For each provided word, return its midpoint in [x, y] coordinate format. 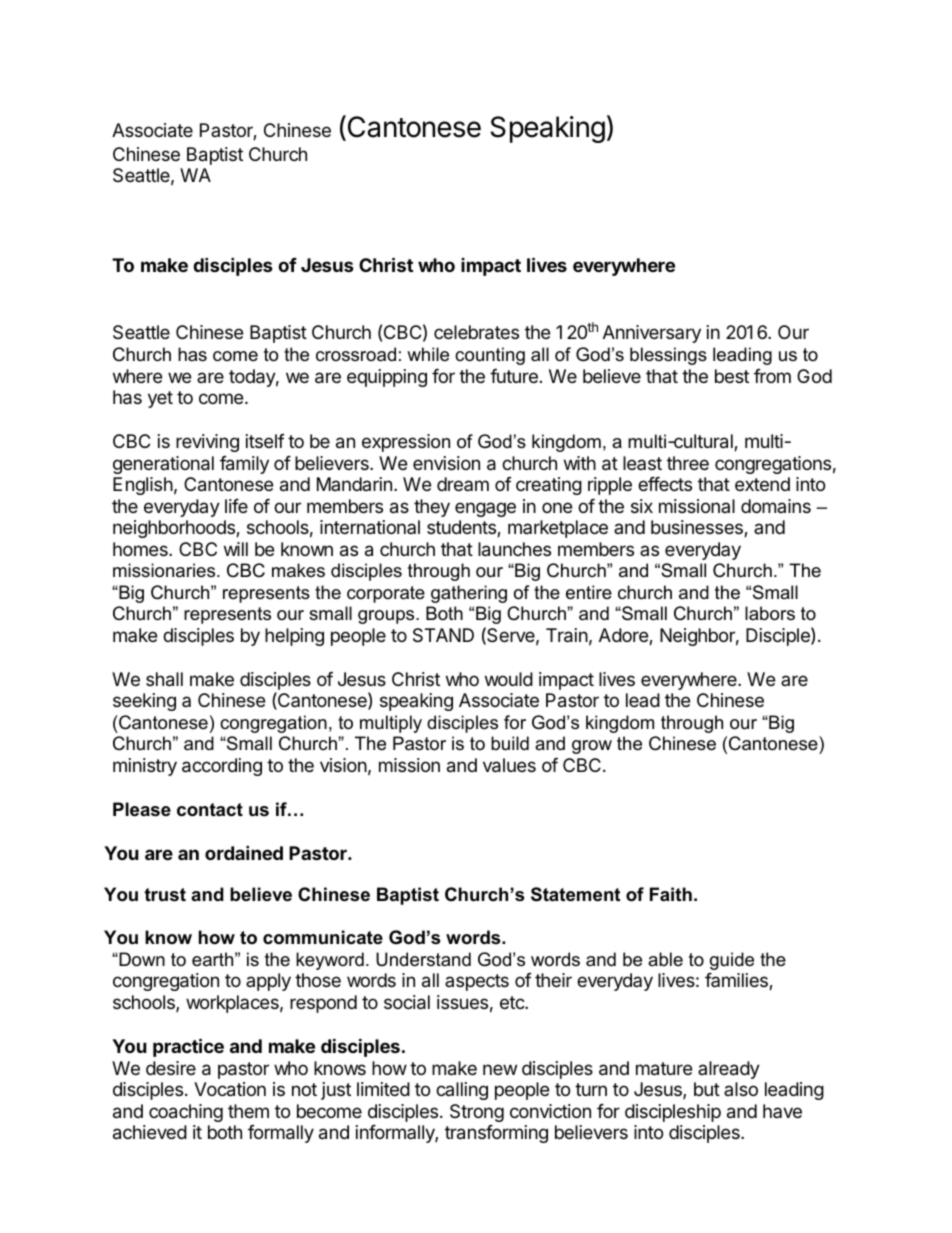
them [248, 1111]
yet [160, 399]
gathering [469, 594]
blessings [668, 356]
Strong [477, 1113]
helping [294, 637]
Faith [671, 894]
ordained [244, 852]
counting [490, 356]
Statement [575, 894]
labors [770, 613]
